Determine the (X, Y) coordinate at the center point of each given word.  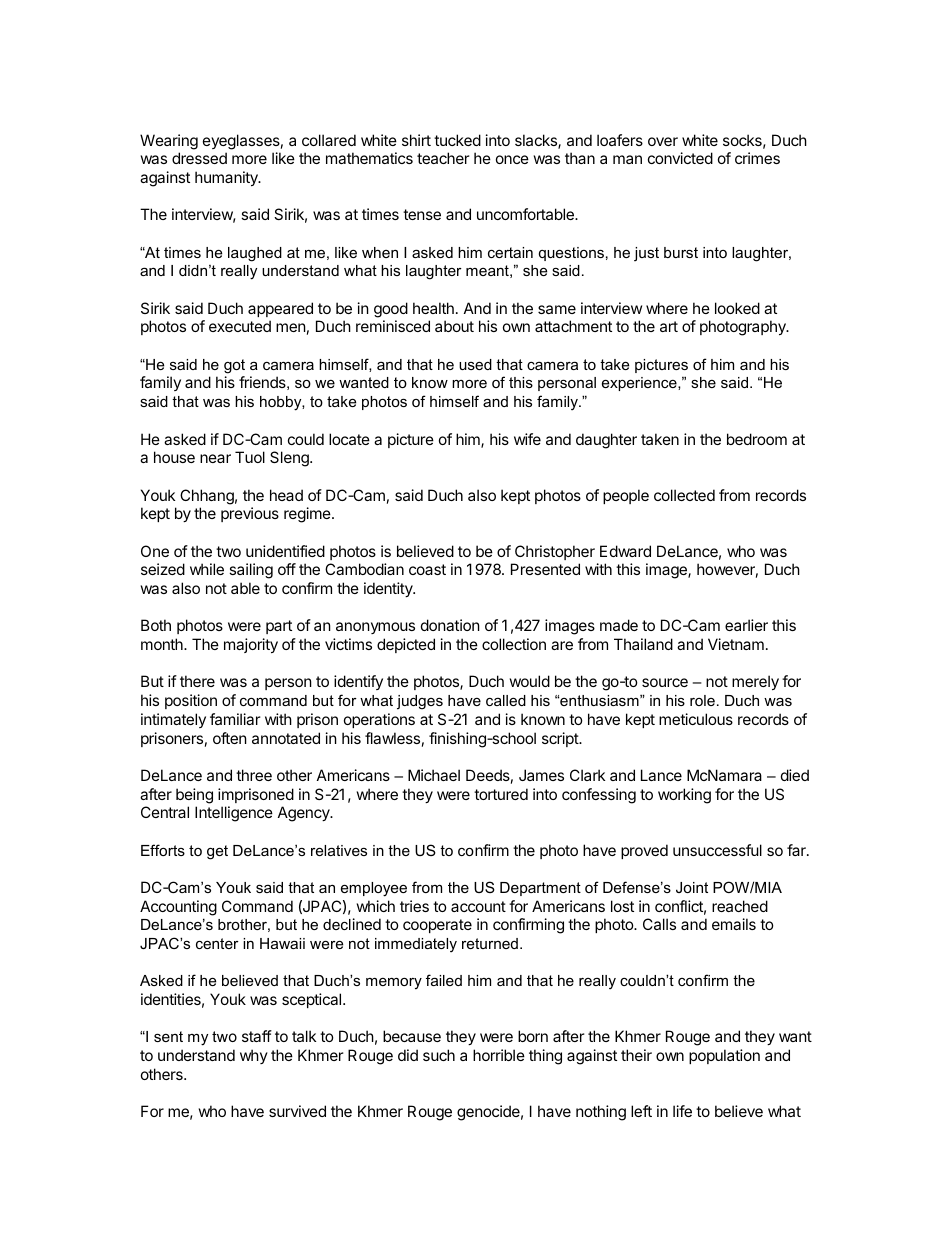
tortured (501, 794)
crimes (757, 158)
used (475, 364)
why (254, 1056)
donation (450, 625)
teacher (443, 158)
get (217, 852)
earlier (746, 625)
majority (251, 645)
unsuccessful (717, 850)
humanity (227, 178)
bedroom (757, 439)
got (234, 366)
